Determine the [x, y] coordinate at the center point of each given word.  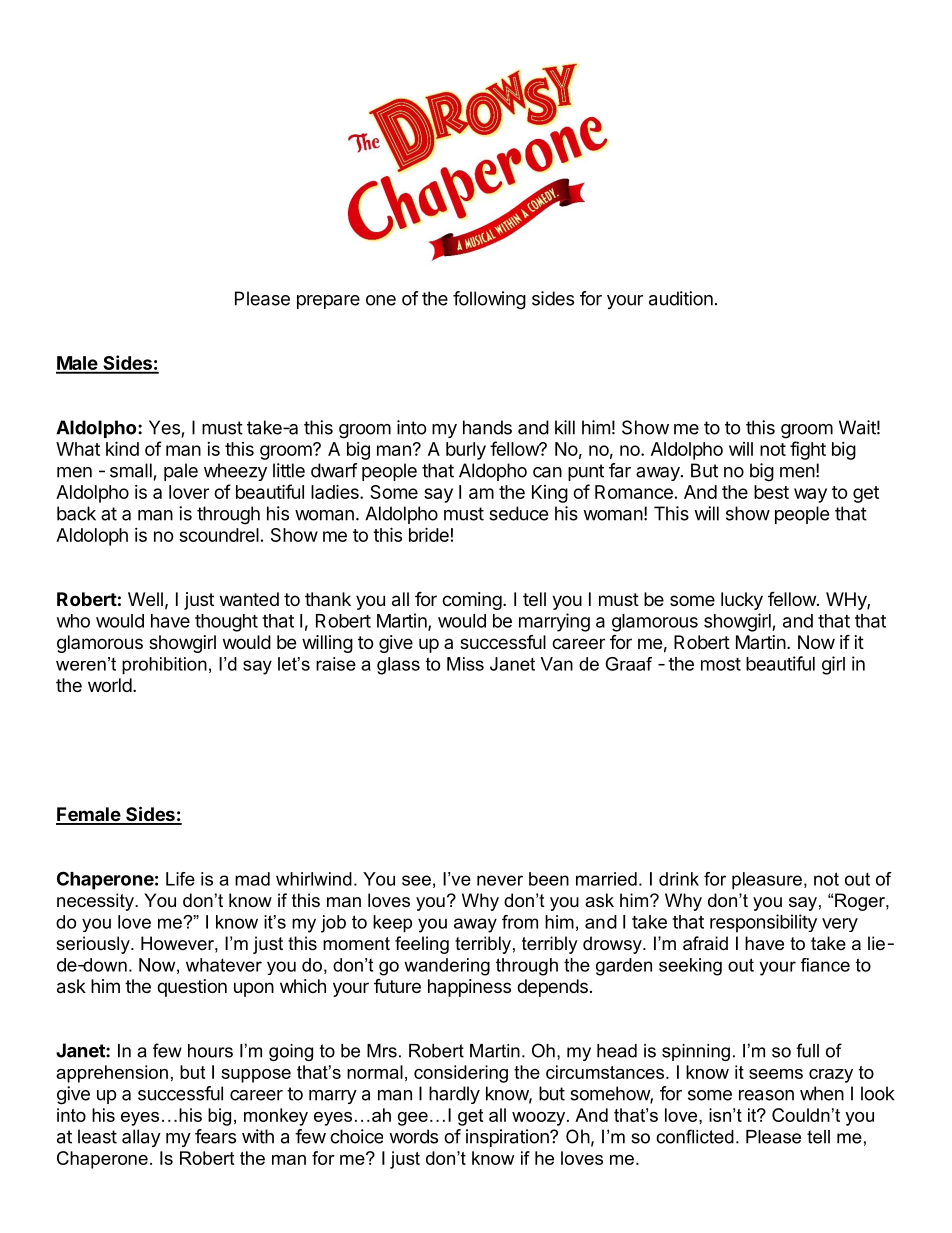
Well [145, 599]
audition [681, 298]
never [500, 880]
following [489, 300]
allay [141, 1138]
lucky [742, 601]
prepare [328, 302]
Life [180, 879]
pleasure [767, 881]
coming [472, 601]
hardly [454, 1095]
